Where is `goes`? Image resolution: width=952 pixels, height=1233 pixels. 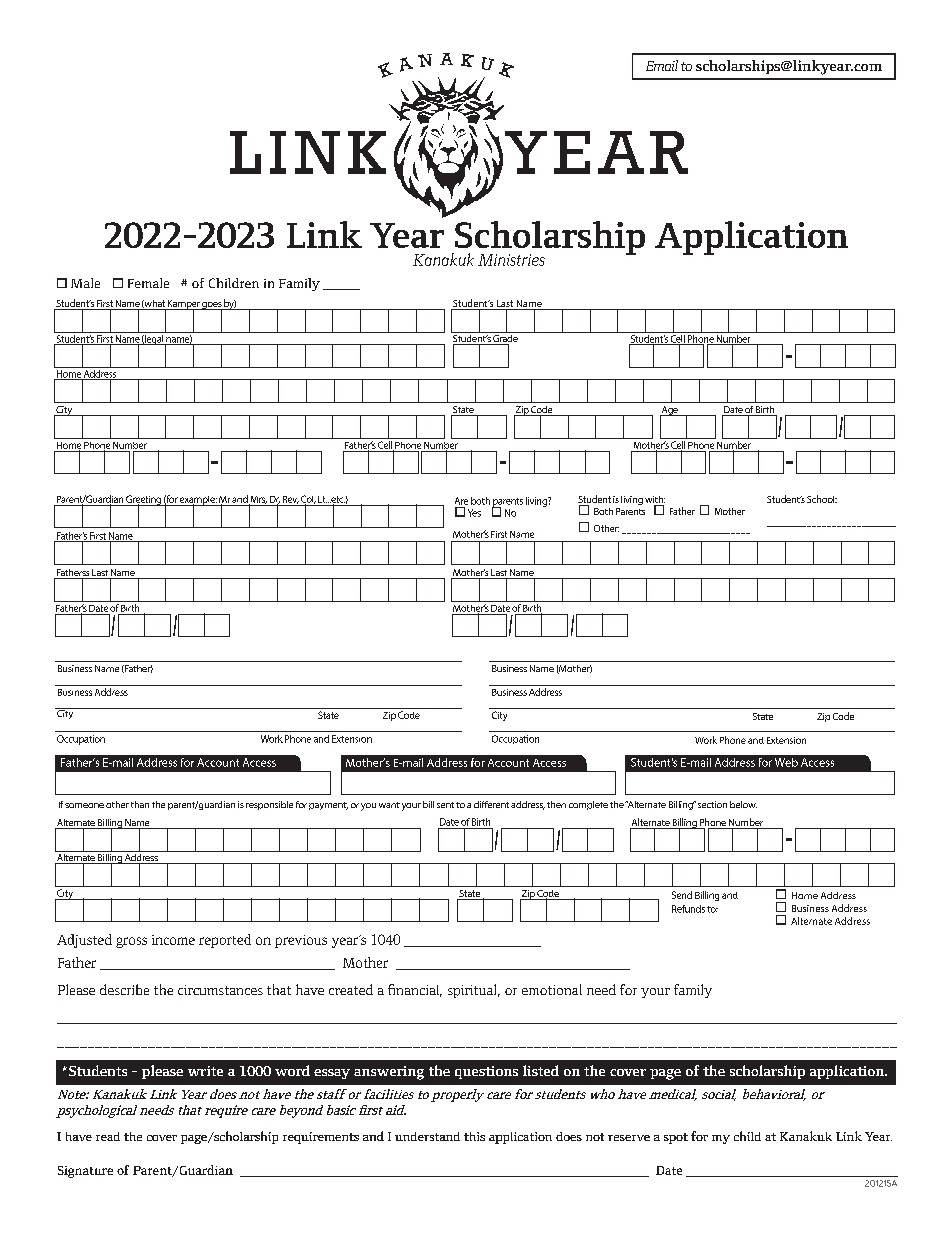 goes is located at coordinates (211, 307).
